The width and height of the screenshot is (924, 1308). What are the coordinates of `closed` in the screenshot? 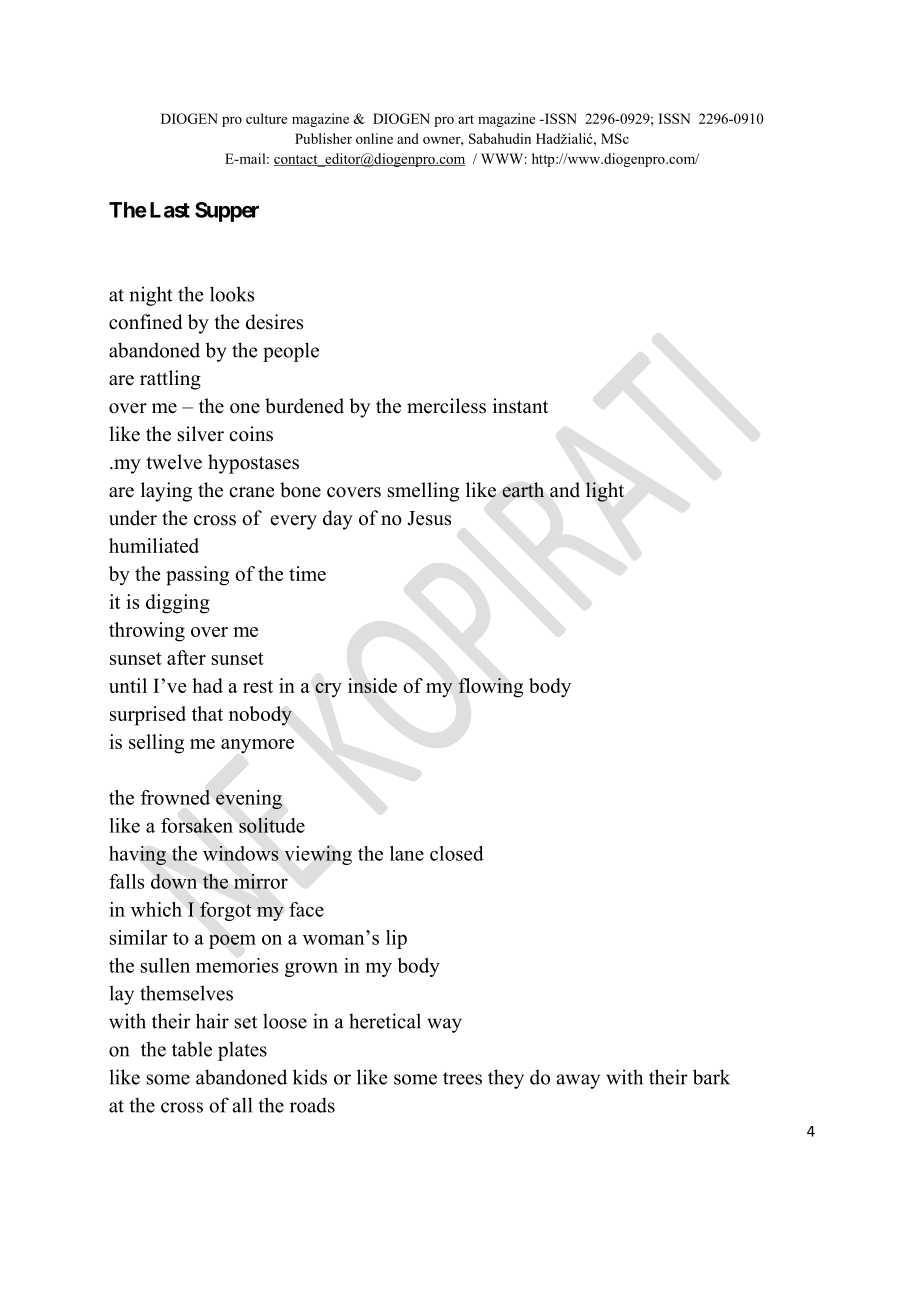 It's located at (457, 853).
